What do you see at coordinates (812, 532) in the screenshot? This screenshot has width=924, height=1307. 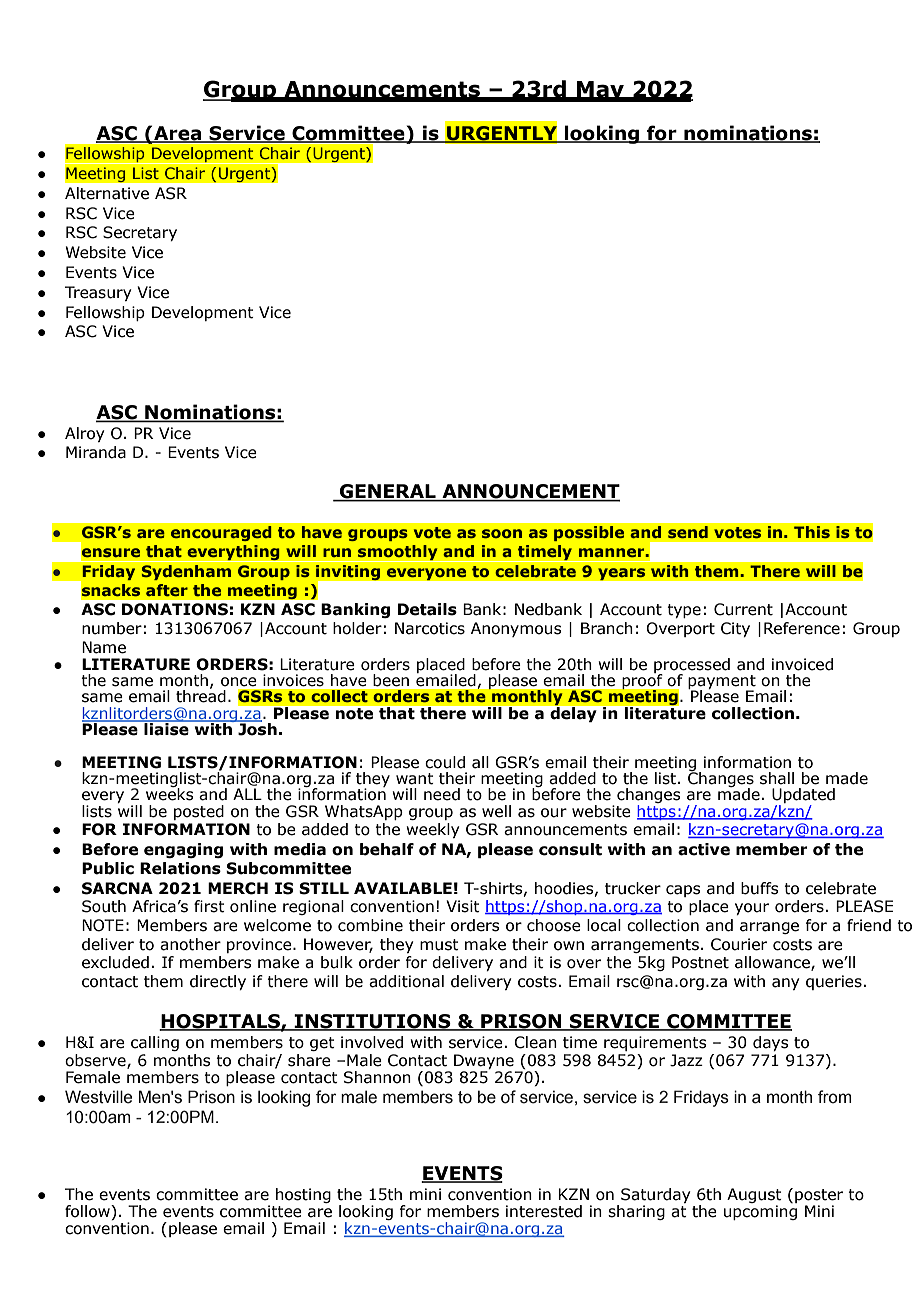 I see `This` at bounding box center [812, 532].
